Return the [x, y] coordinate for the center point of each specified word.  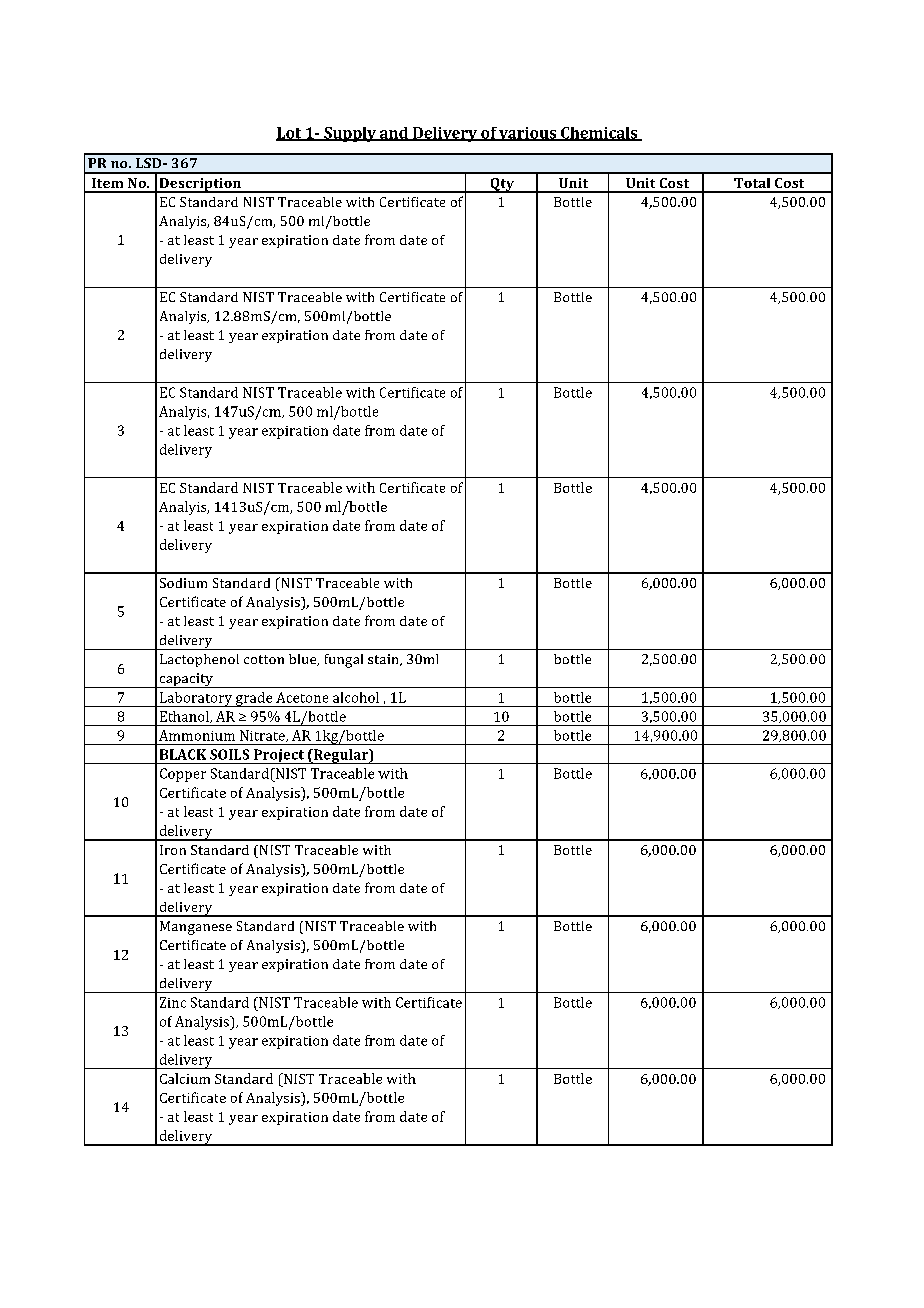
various [527, 134]
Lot [290, 134]
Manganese [196, 928]
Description [200, 185]
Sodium [183, 583]
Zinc [173, 1002]
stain [384, 660]
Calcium [185, 1078]
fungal [344, 661]
